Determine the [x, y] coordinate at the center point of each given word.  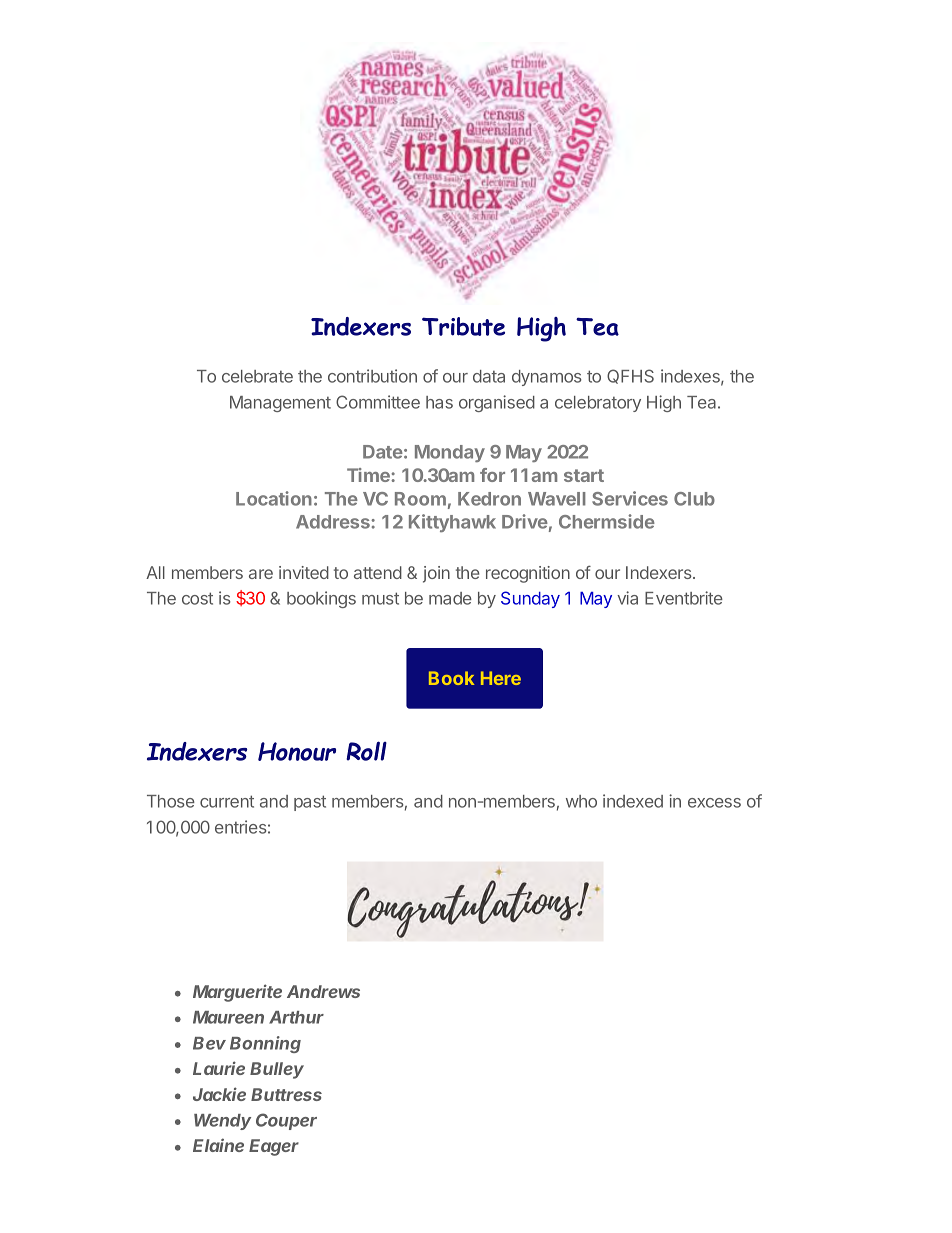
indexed [633, 801]
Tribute [463, 326]
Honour [297, 751]
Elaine [218, 1145]
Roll [366, 751]
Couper [286, 1121]
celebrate [257, 376]
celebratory [598, 404]
